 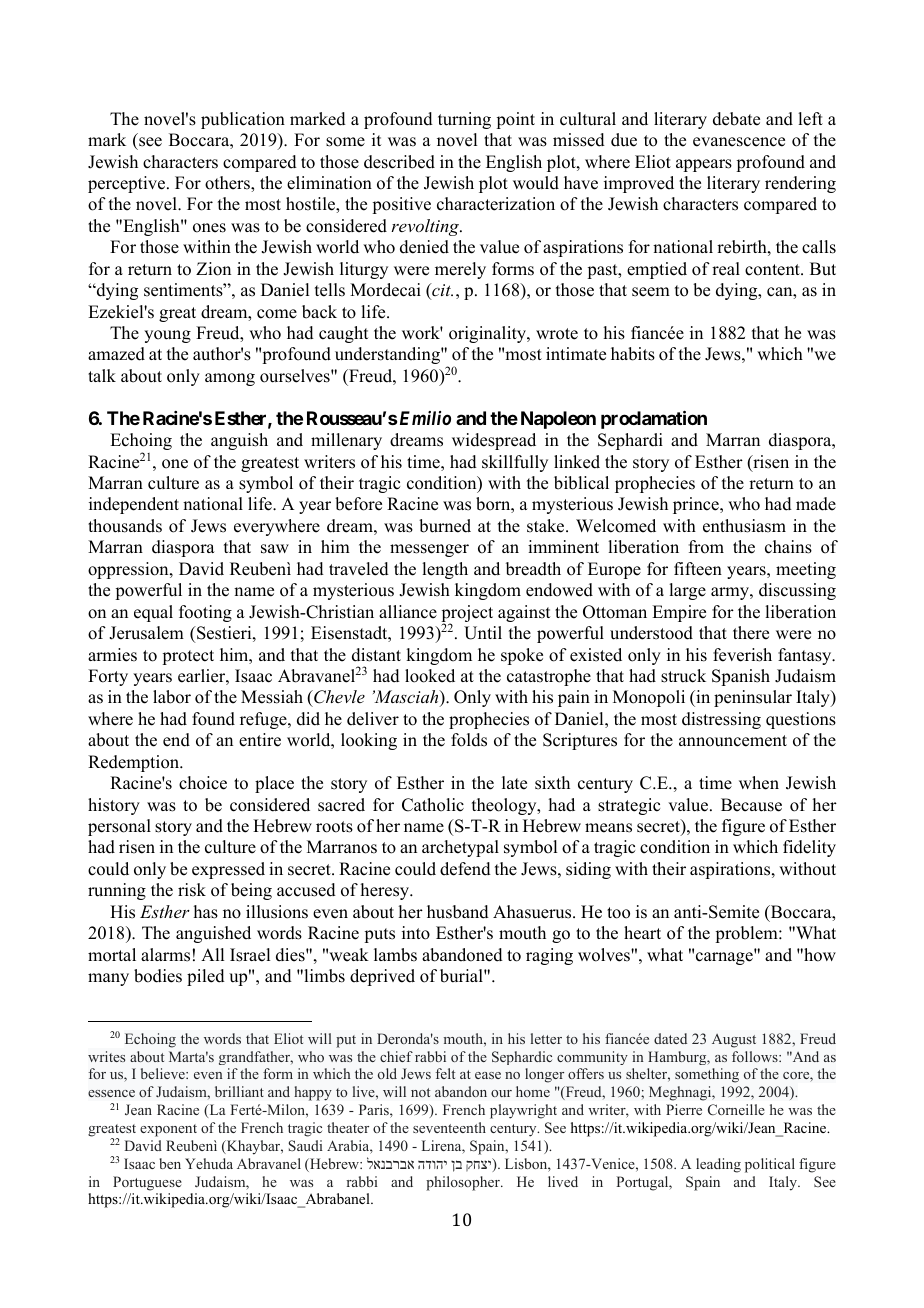 I want to click on burned, so click(x=445, y=526).
